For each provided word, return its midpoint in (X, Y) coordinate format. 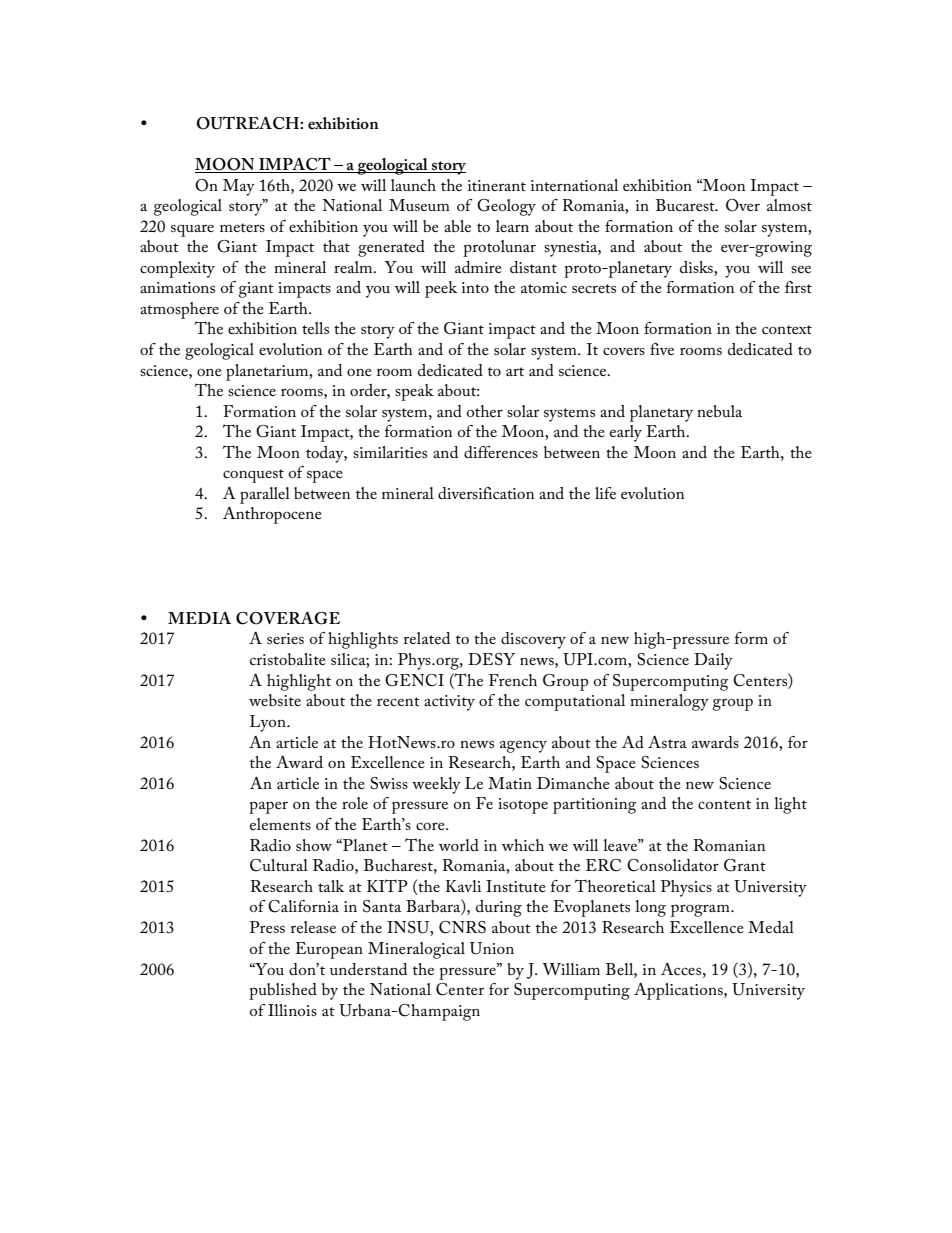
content (724, 804)
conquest (253, 476)
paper (268, 807)
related (427, 638)
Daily (713, 661)
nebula (719, 411)
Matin (510, 783)
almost (789, 205)
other (485, 411)
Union (492, 948)
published (283, 991)
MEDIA (199, 617)
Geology (506, 207)
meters (242, 227)
